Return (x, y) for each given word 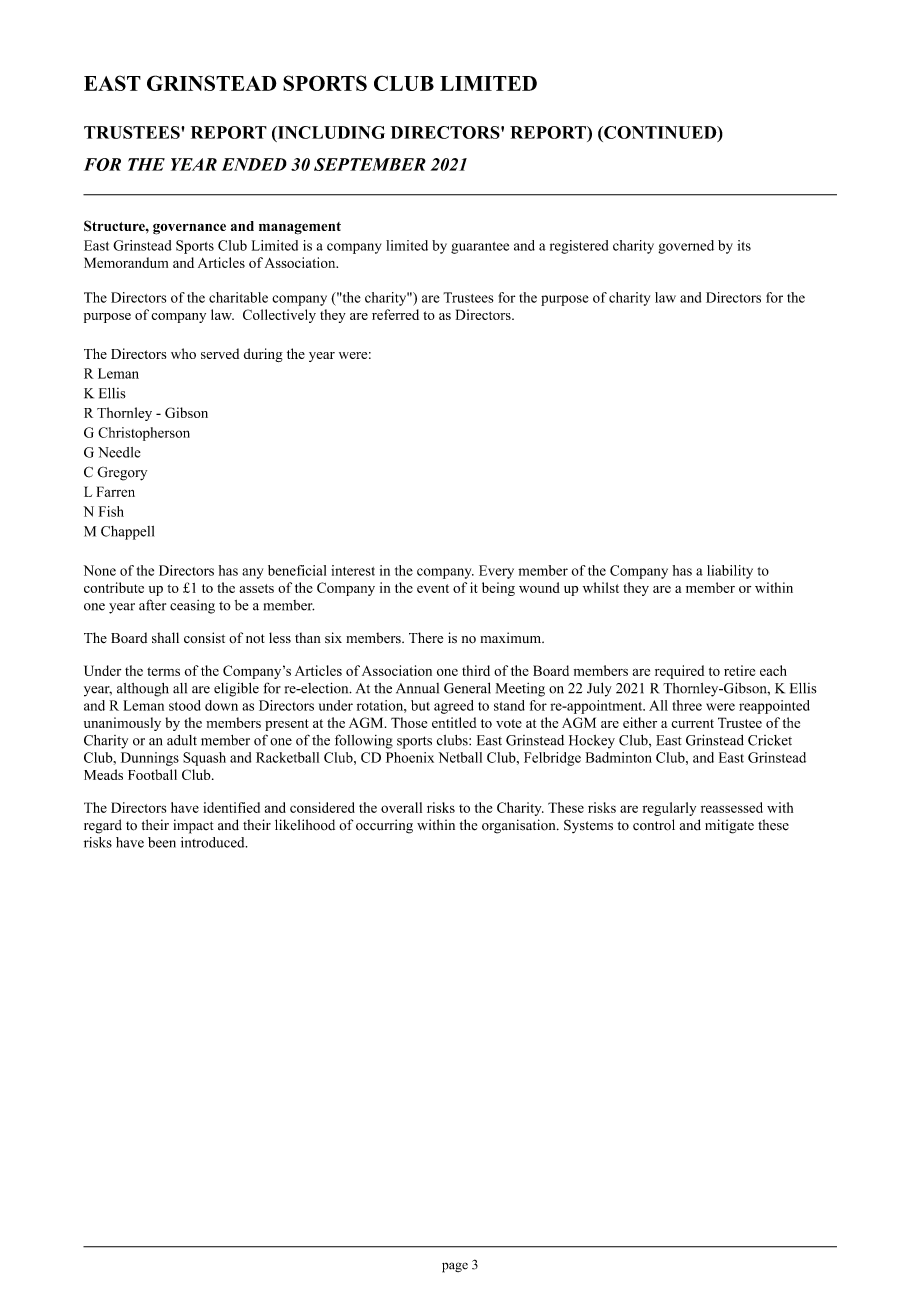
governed (686, 247)
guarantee (480, 248)
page (455, 1267)
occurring (384, 826)
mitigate (729, 826)
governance (189, 229)
